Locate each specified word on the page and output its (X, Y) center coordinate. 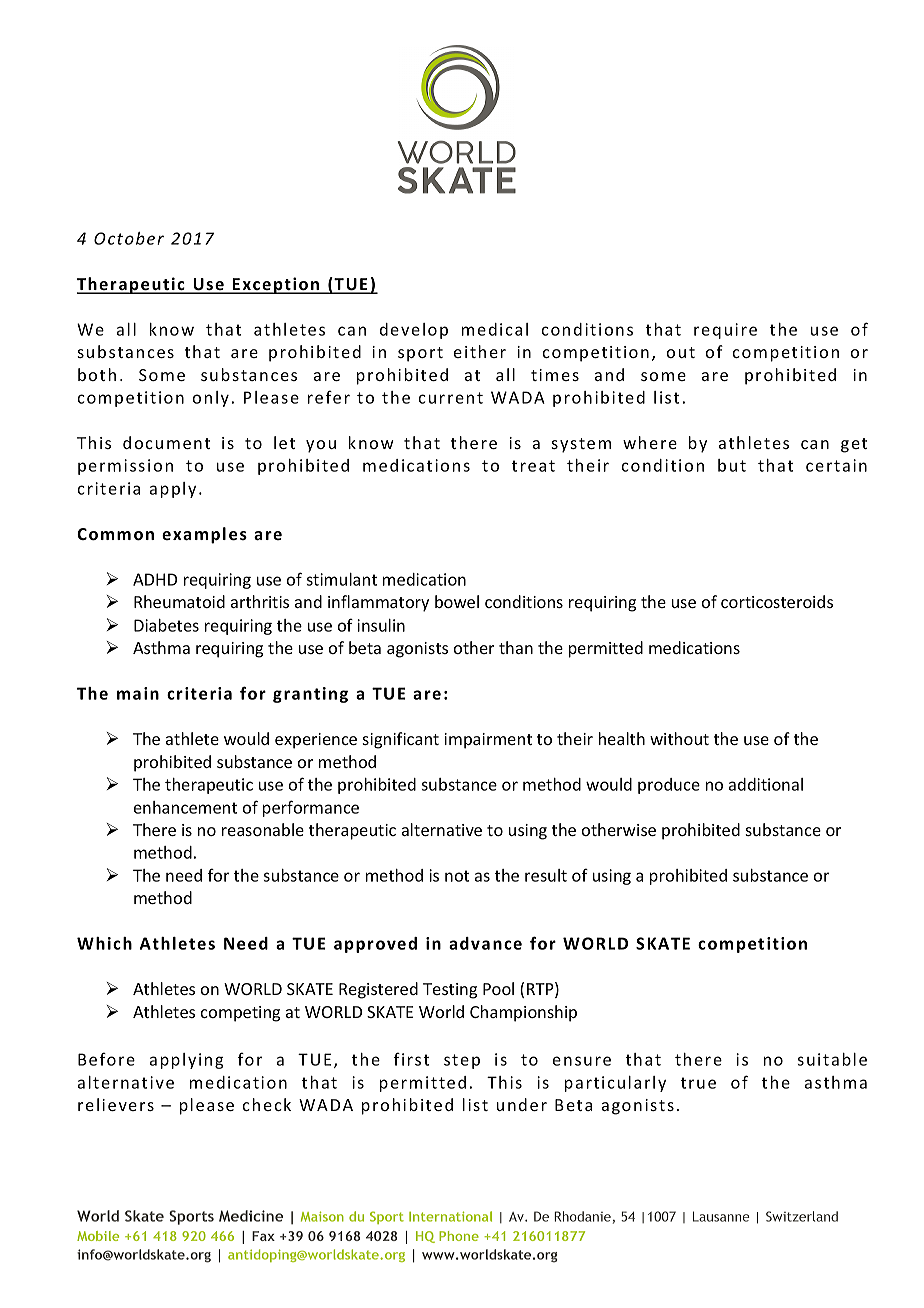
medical (495, 329)
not (457, 876)
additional (766, 784)
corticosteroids (777, 601)
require (725, 331)
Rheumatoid (179, 601)
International (450, 1216)
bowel (457, 601)
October (129, 238)
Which (104, 943)
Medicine (251, 1216)
